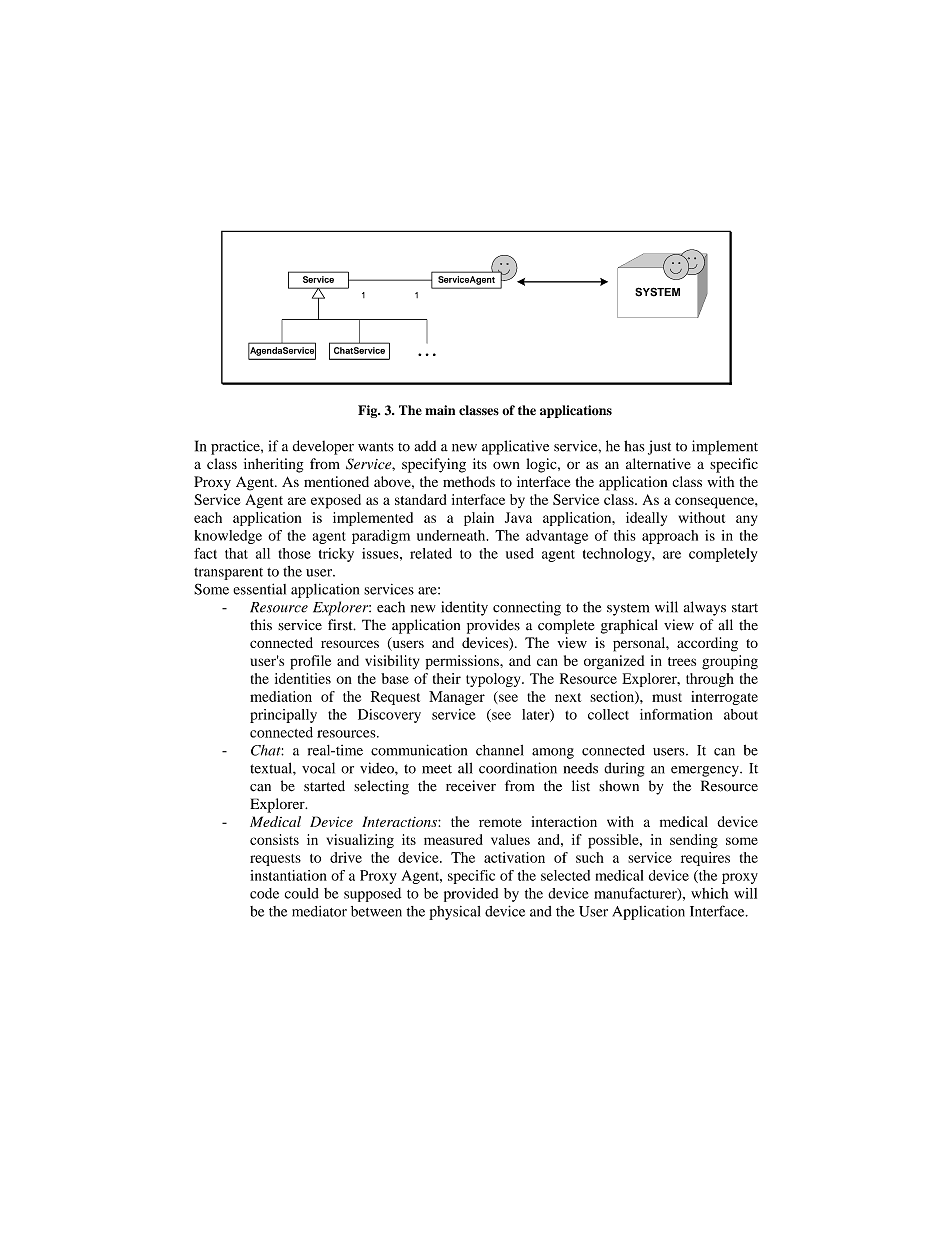  What do you see at coordinates (659, 447) in the document?
I see `just` at bounding box center [659, 447].
